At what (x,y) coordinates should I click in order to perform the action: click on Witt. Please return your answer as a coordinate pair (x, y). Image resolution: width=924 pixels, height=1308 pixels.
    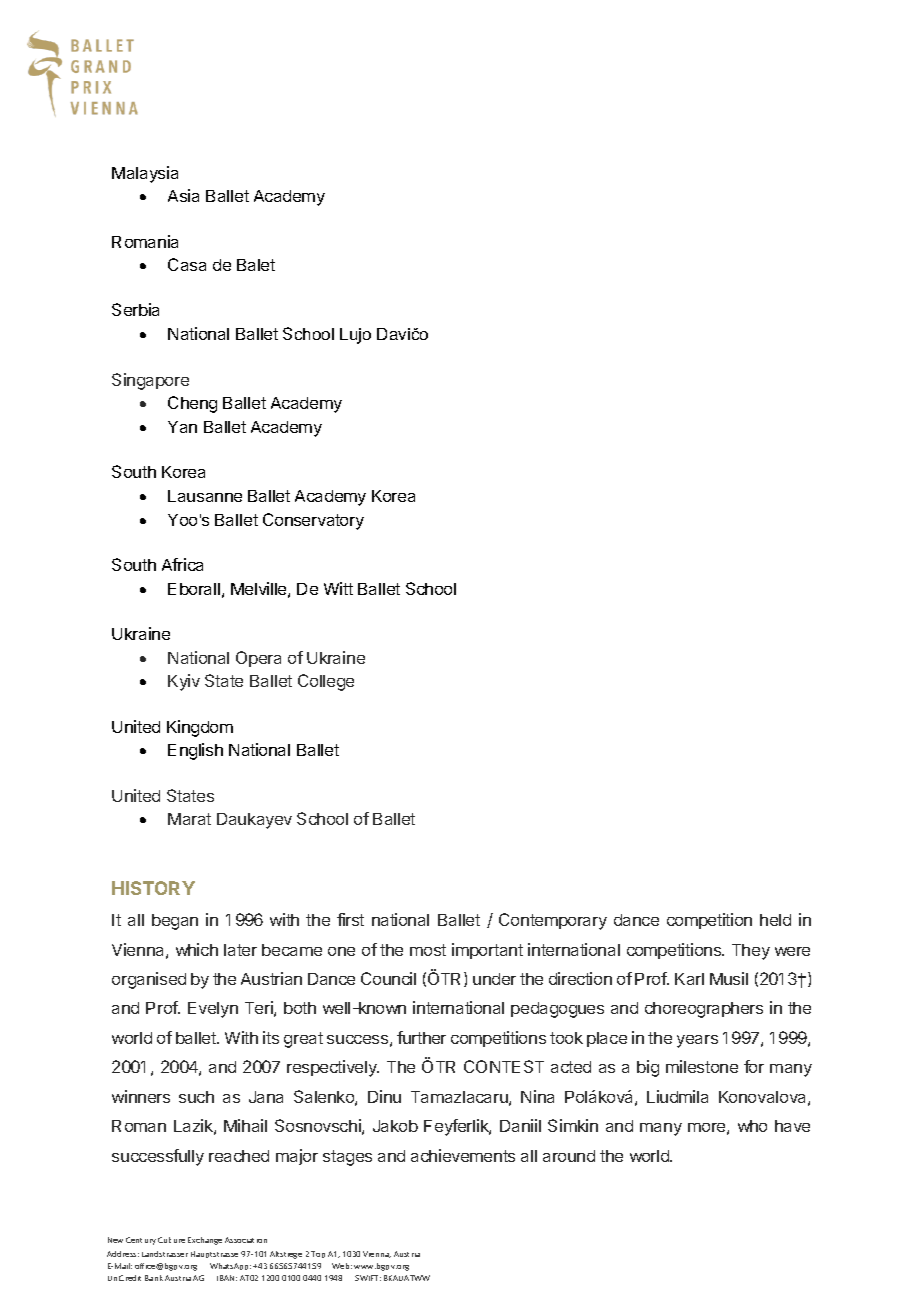
    Looking at the image, I should click on (338, 588).
